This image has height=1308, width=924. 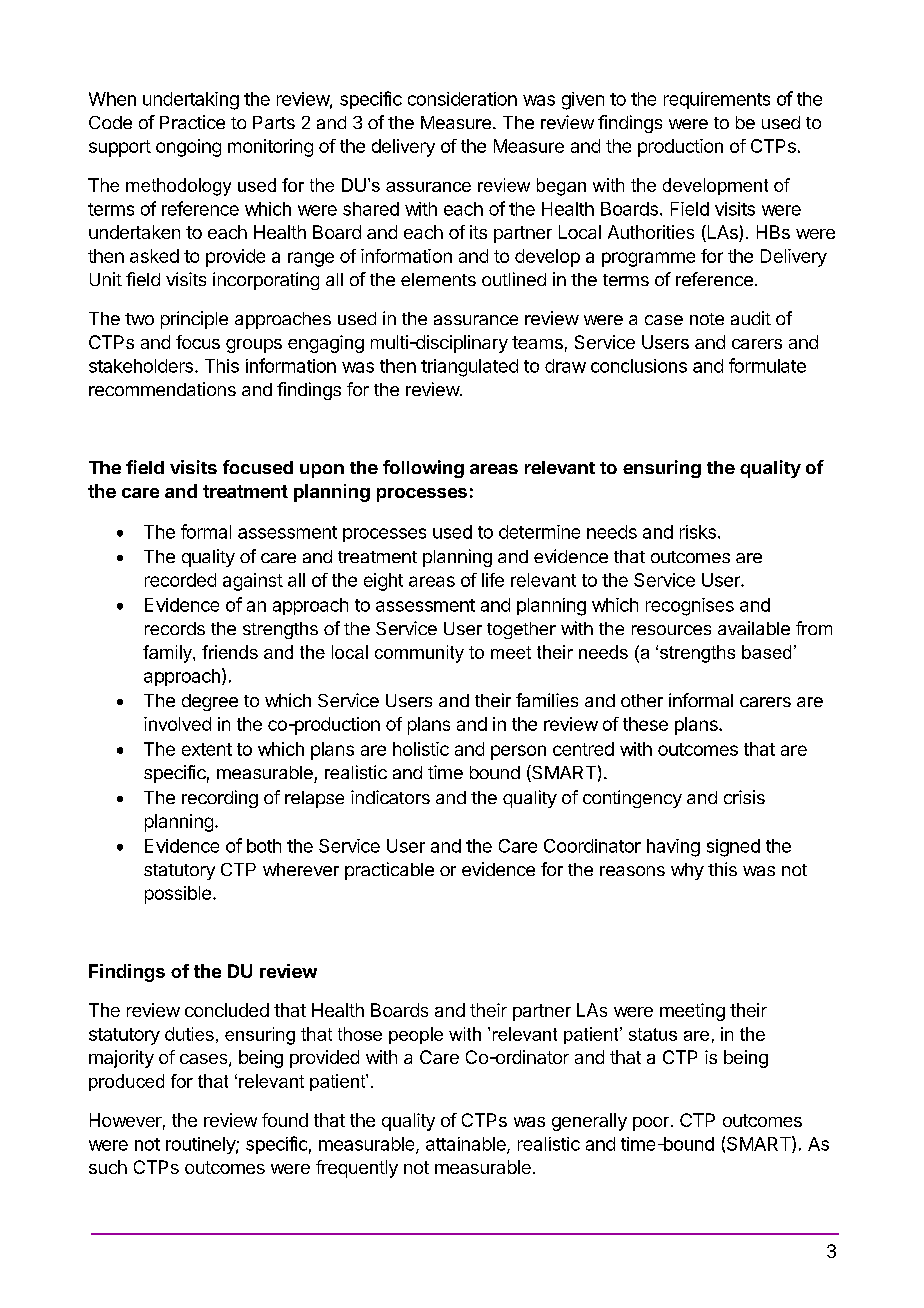 What do you see at coordinates (651, 1124) in the image?
I see `poor` at bounding box center [651, 1124].
